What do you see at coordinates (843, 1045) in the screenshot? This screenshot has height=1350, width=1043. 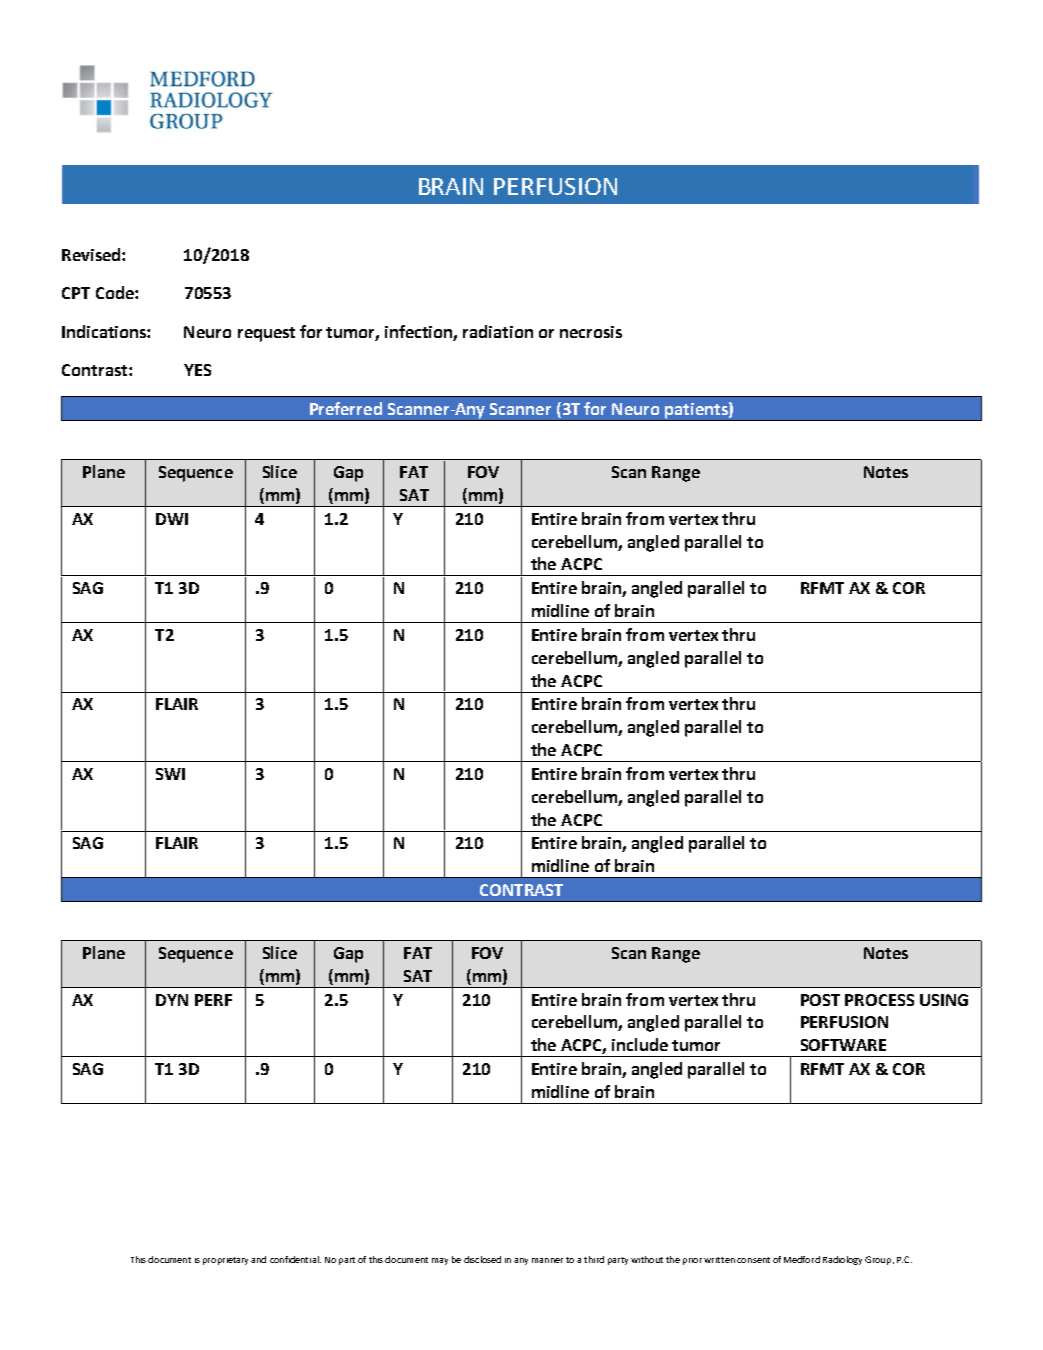 I see `SOFTWARE` at bounding box center [843, 1045].
